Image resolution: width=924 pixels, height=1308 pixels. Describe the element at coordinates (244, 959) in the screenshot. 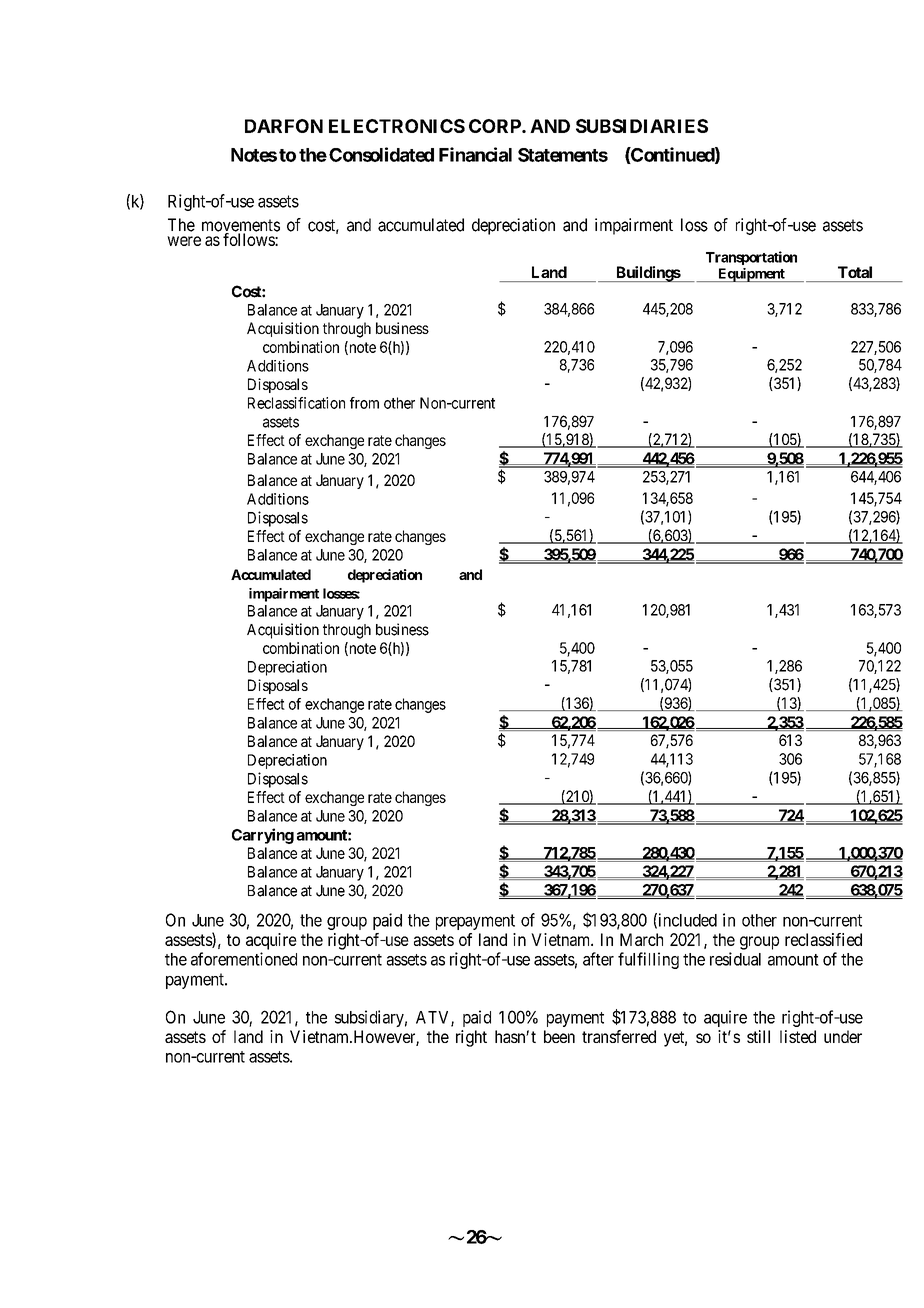

I see `aforementioned` at that location.
